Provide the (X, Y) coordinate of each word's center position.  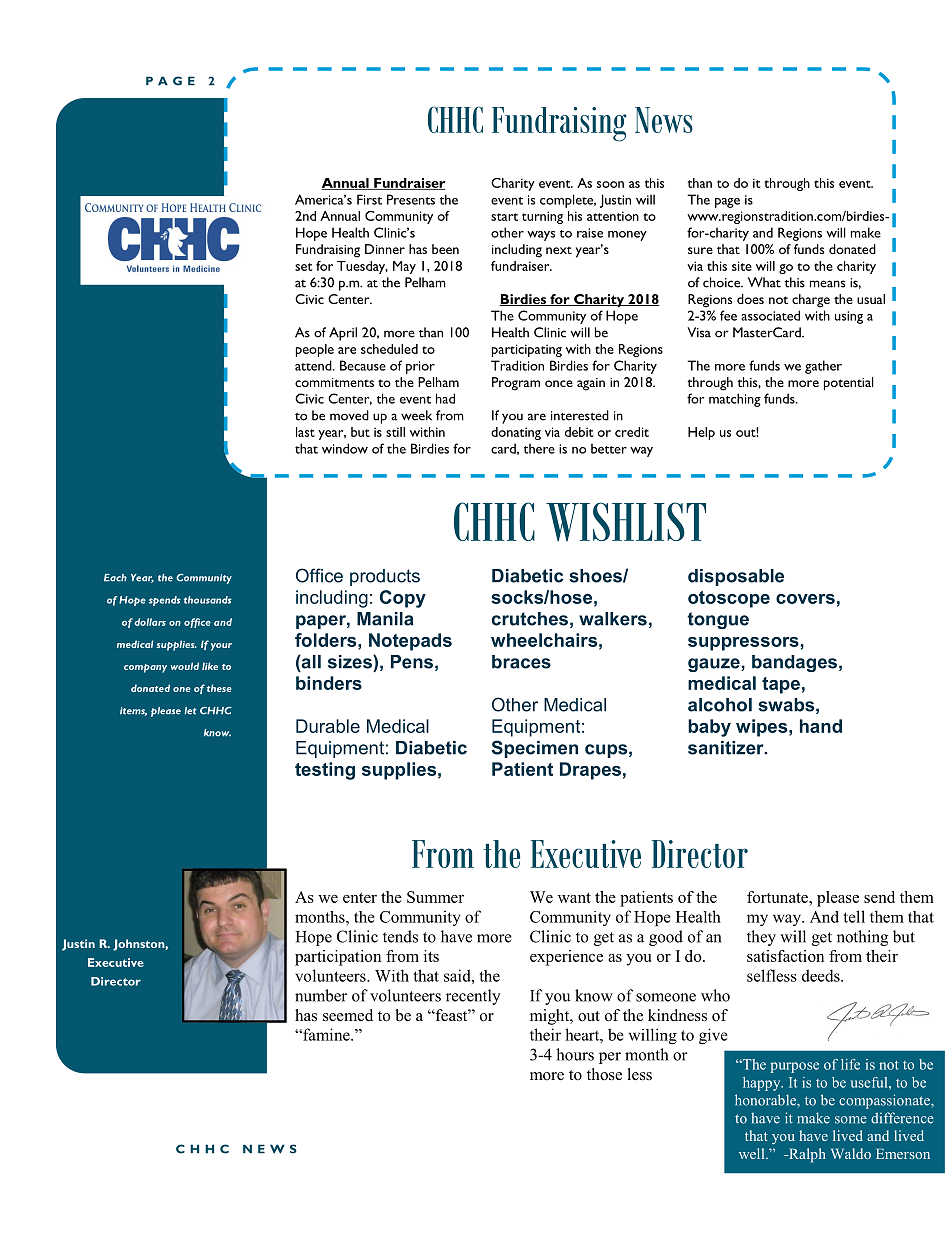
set (303, 267)
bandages (794, 663)
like (210, 666)
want (574, 898)
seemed (348, 1015)
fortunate (778, 897)
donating (516, 433)
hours (575, 1054)
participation (338, 958)
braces (521, 662)
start (504, 217)
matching (735, 400)
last (305, 432)
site (742, 266)
